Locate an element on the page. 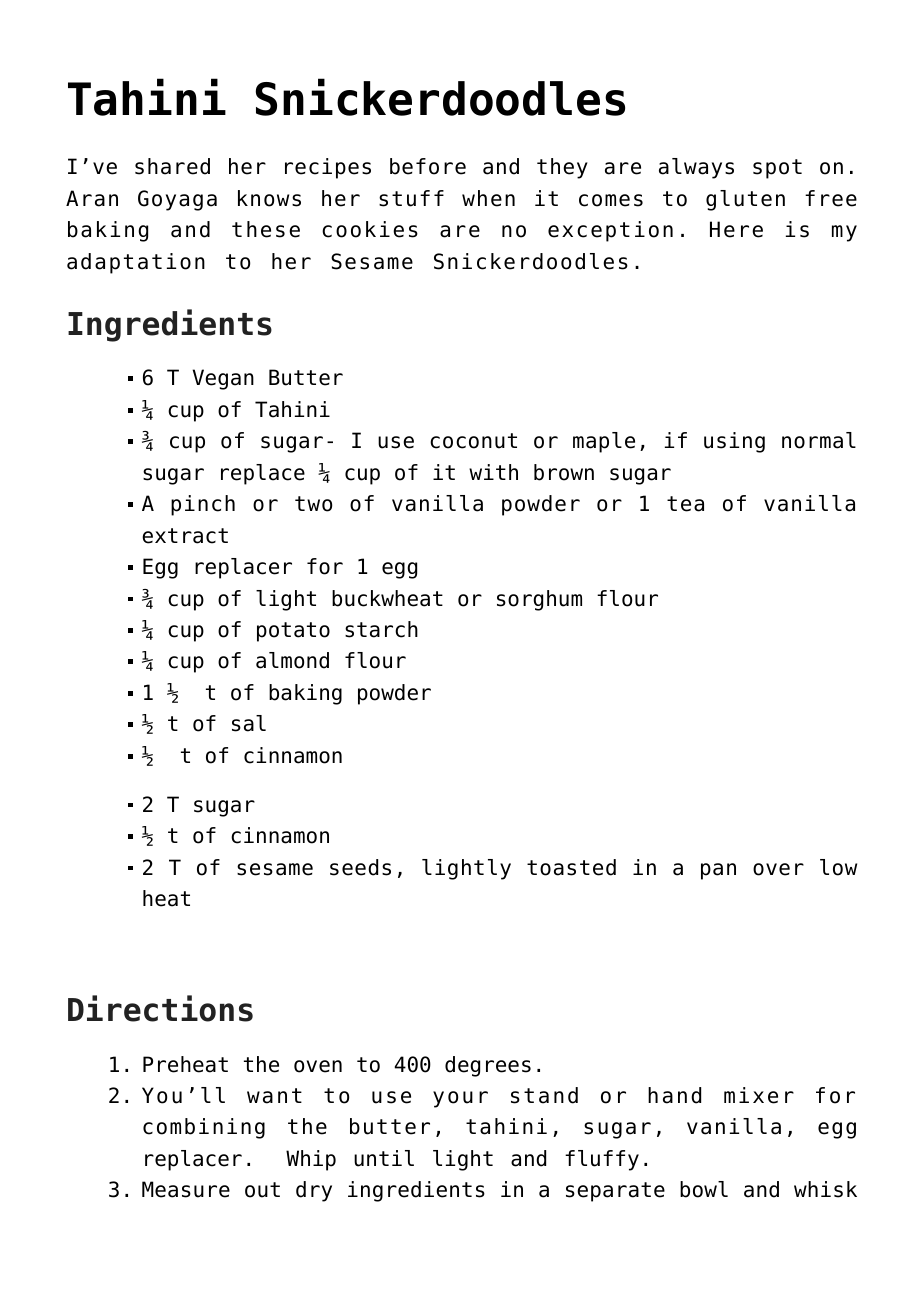 This document has width=924, height=1308. Vegan is located at coordinates (223, 379).
